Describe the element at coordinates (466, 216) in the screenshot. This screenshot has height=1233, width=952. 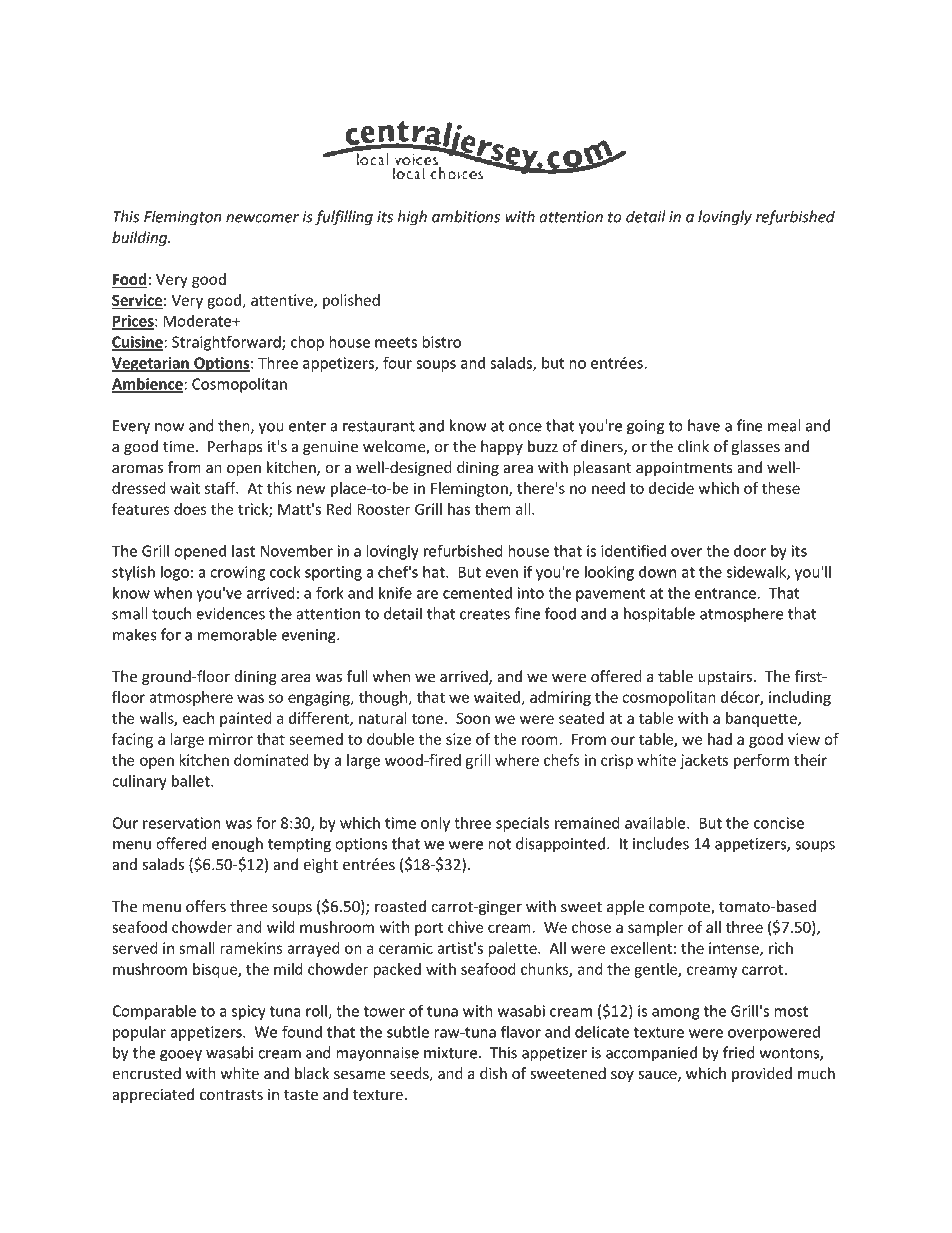
I see `ambitions` at that location.
